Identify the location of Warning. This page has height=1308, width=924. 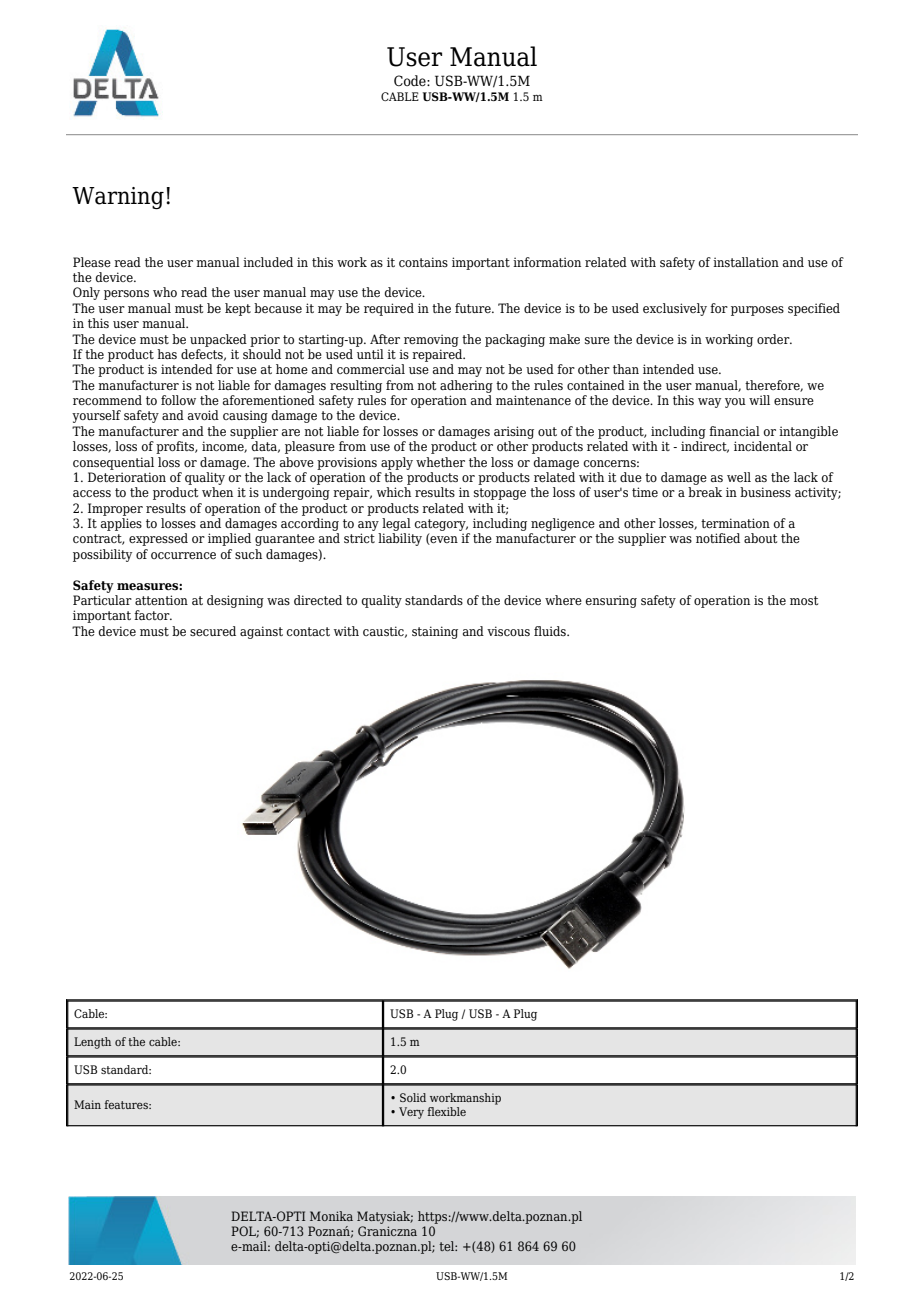
(118, 198).
